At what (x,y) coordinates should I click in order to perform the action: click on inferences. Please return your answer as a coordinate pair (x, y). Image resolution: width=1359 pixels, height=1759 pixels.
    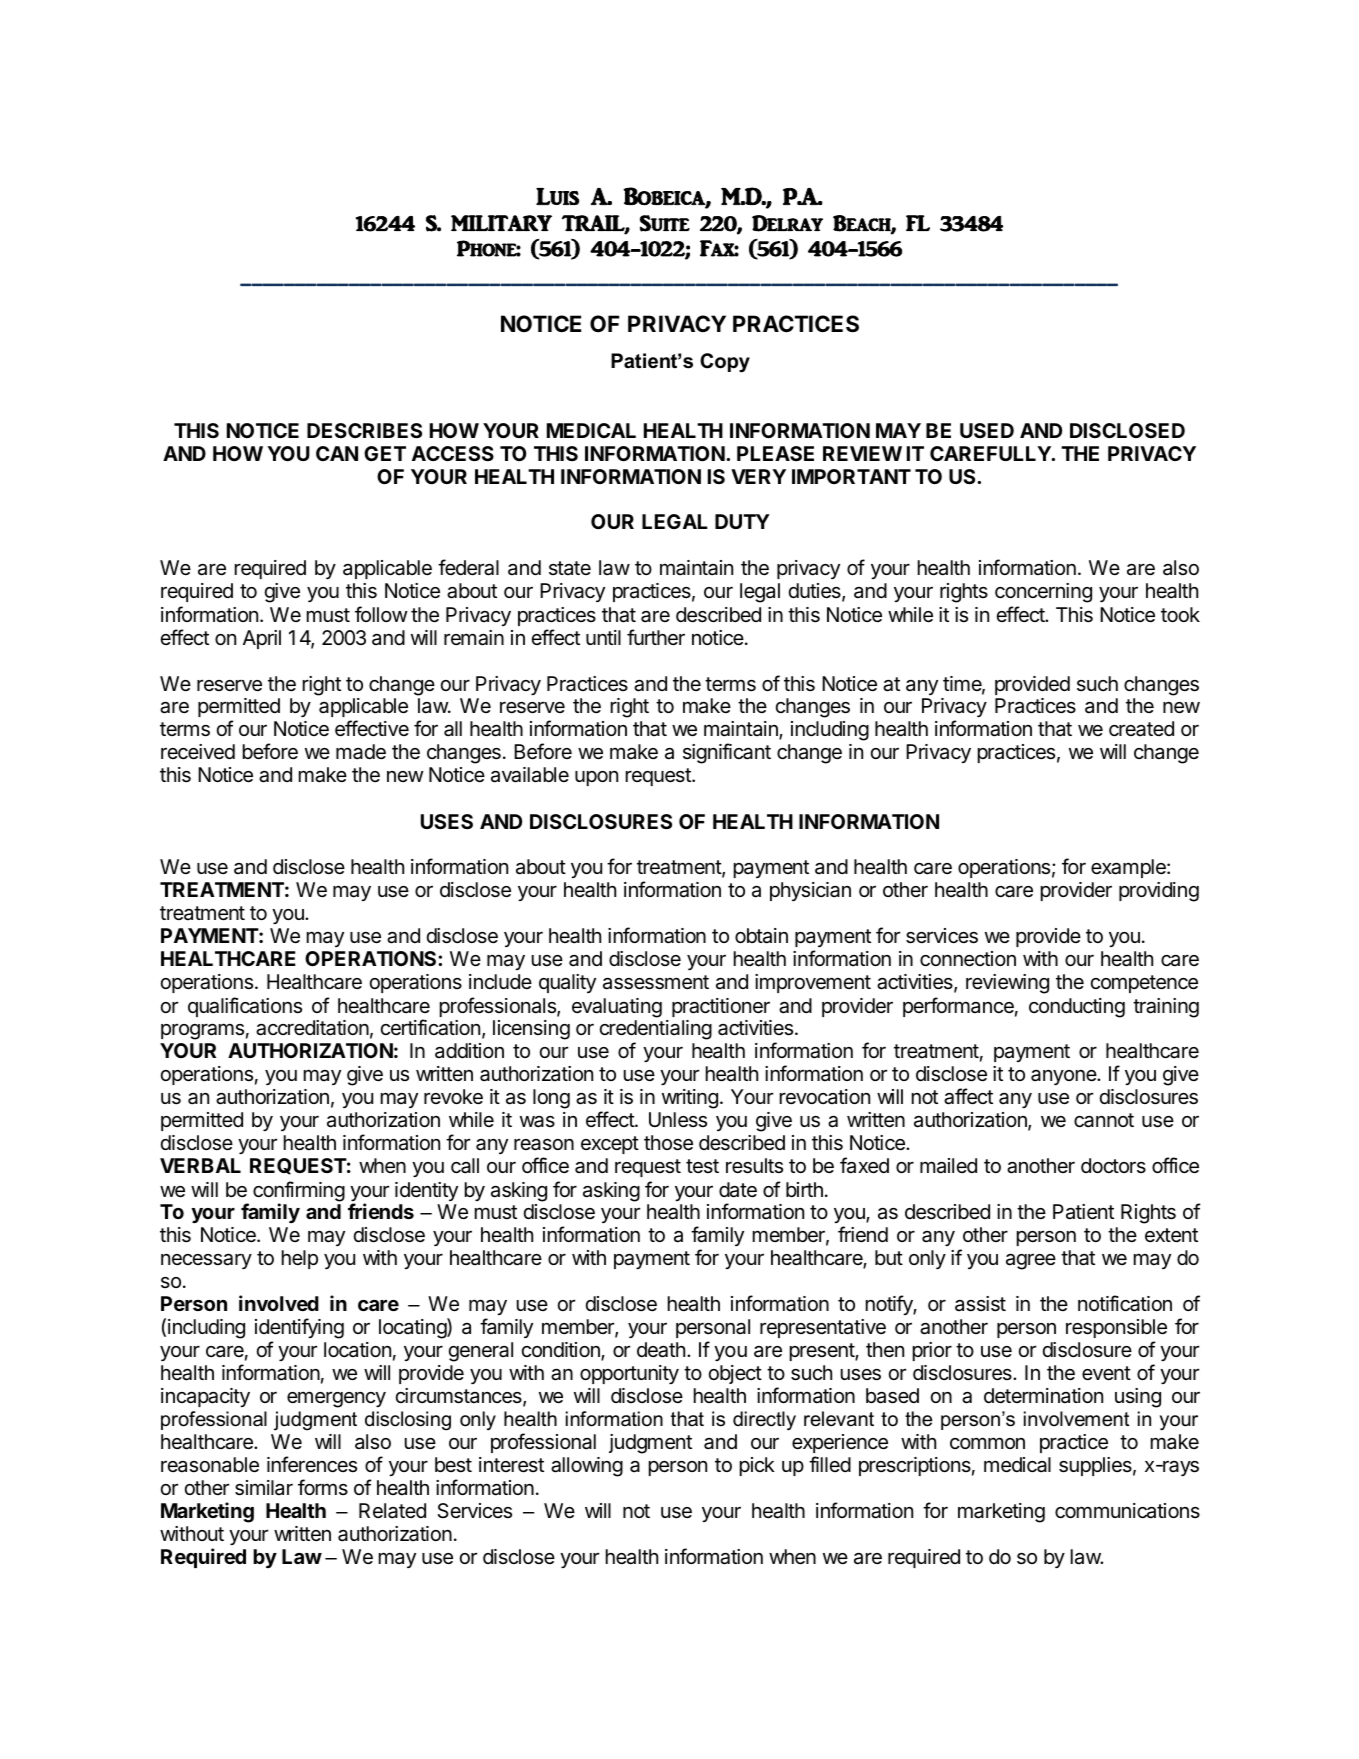
    Looking at the image, I should click on (312, 1464).
